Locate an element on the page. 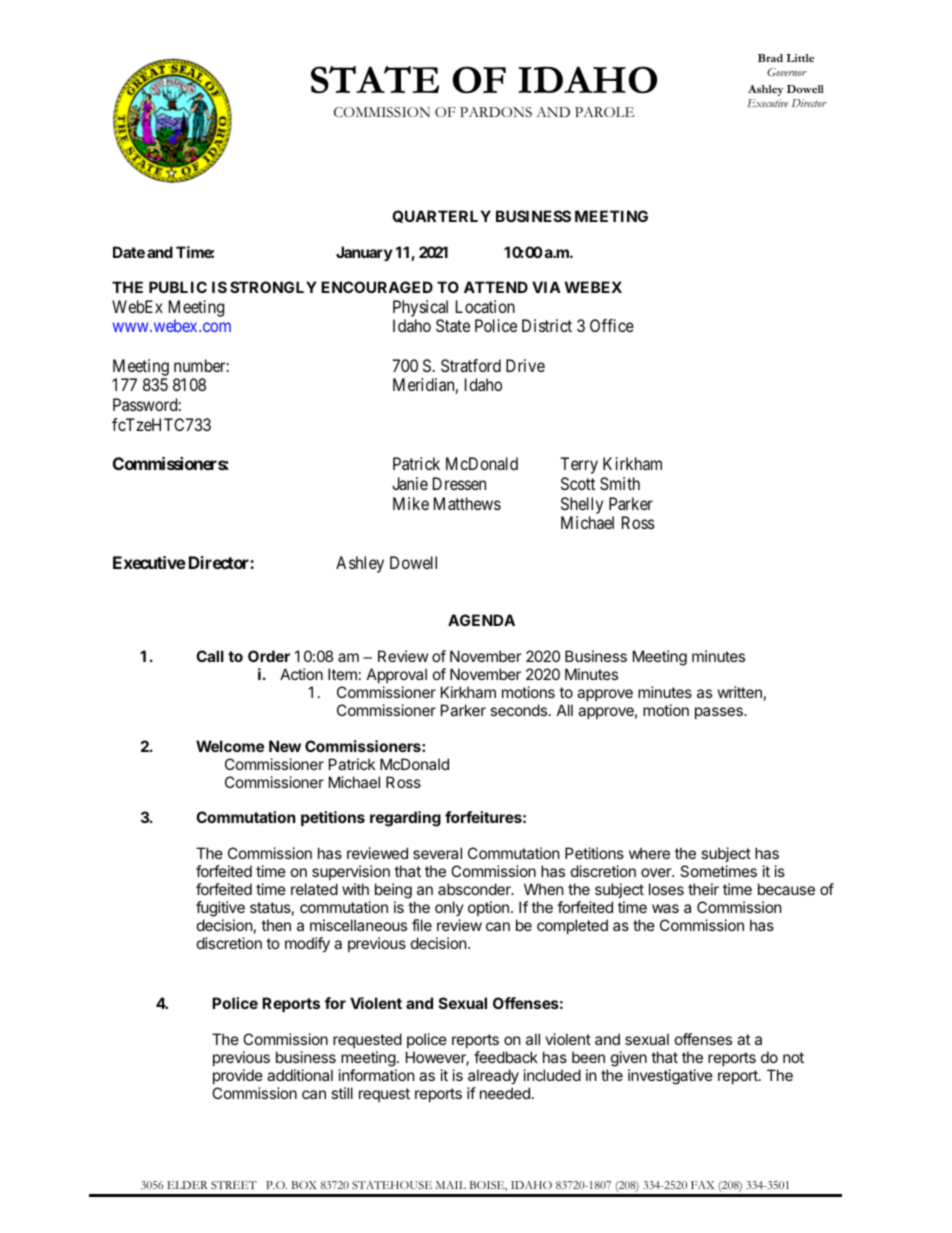 This document has height=1233, width=952. written is located at coordinates (740, 692).
